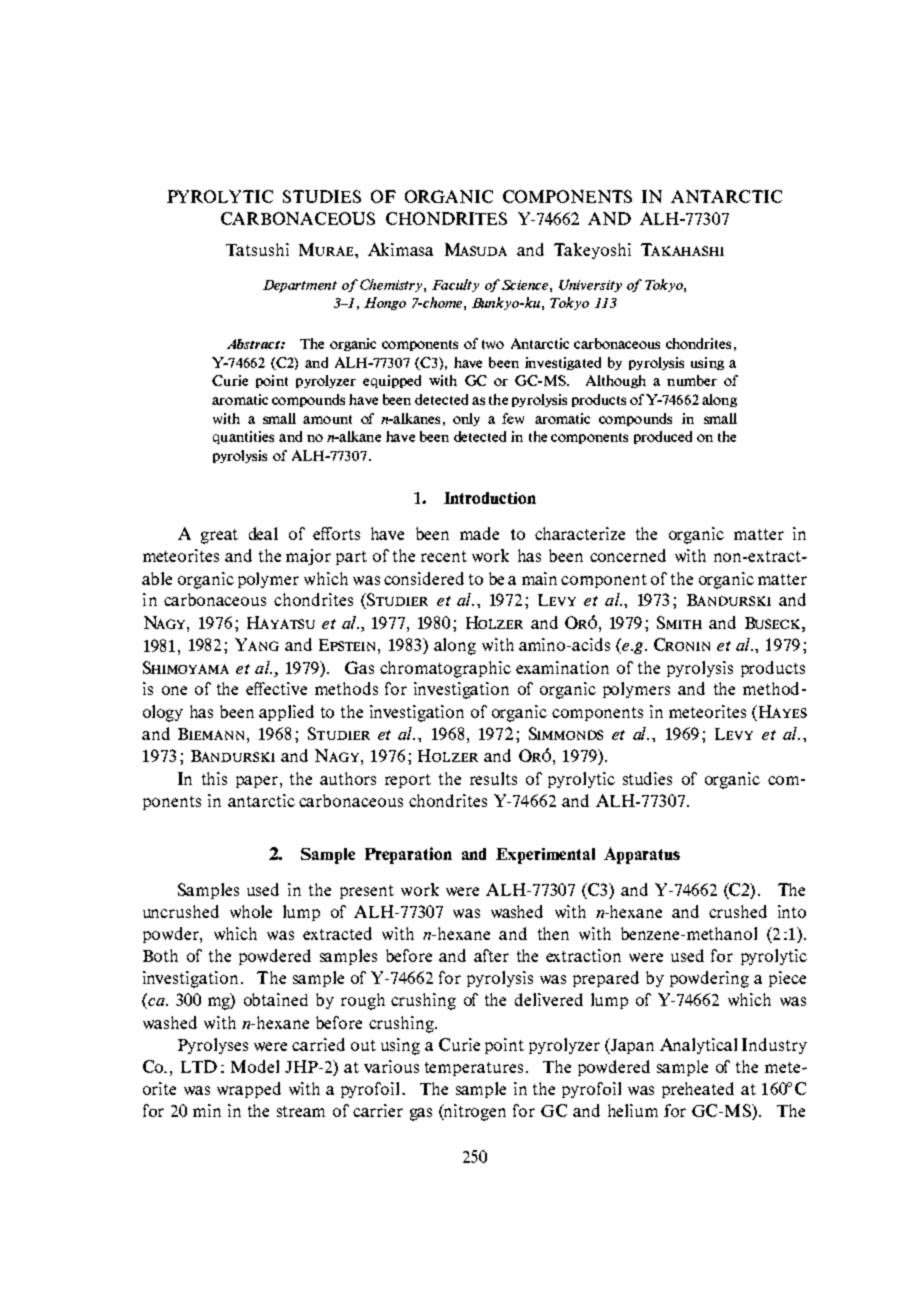  What do you see at coordinates (682, 644) in the screenshot?
I see `CRONIN` at bounding box center [682, 644].
